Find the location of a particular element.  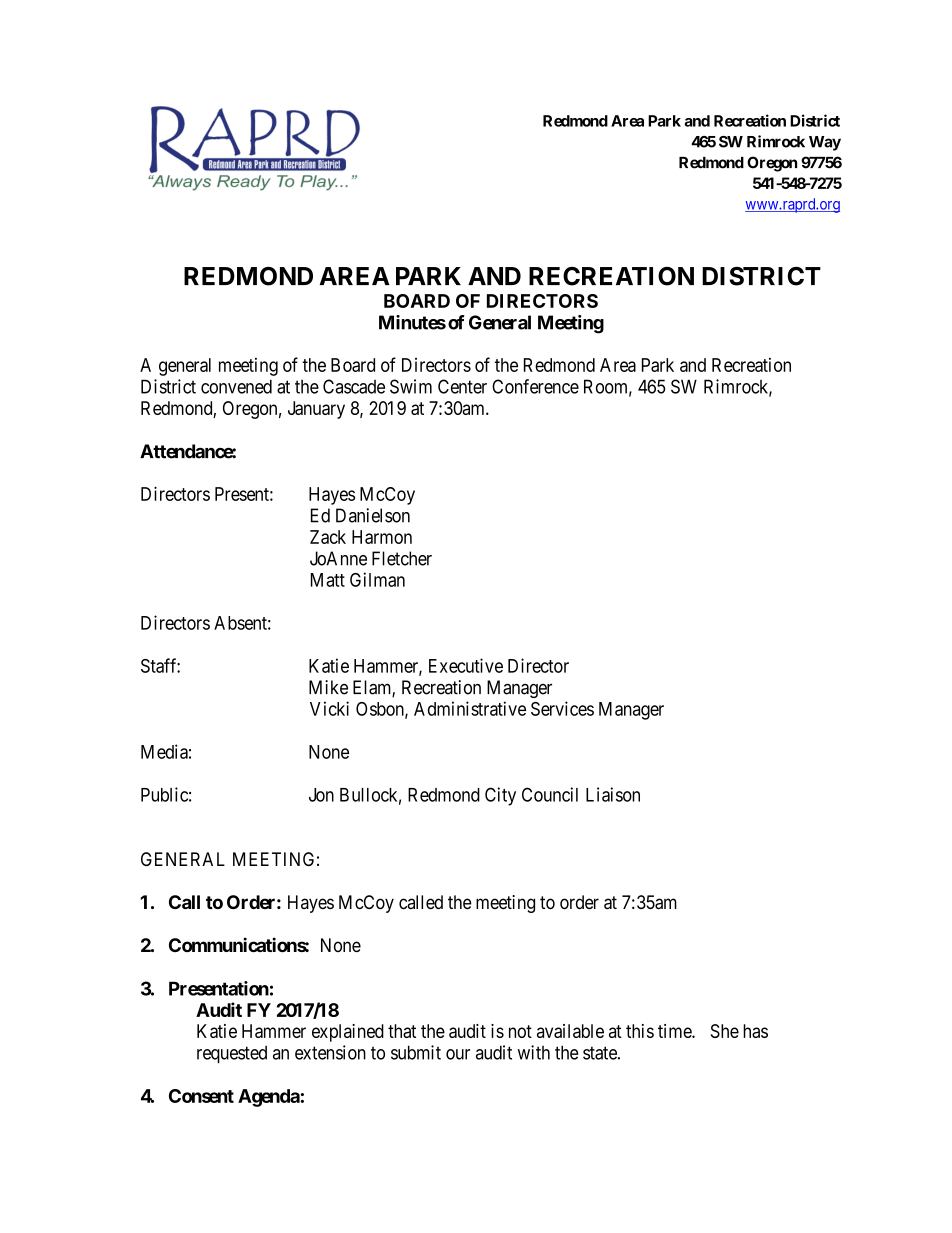

Conference is located at coordinates (535, 386).
